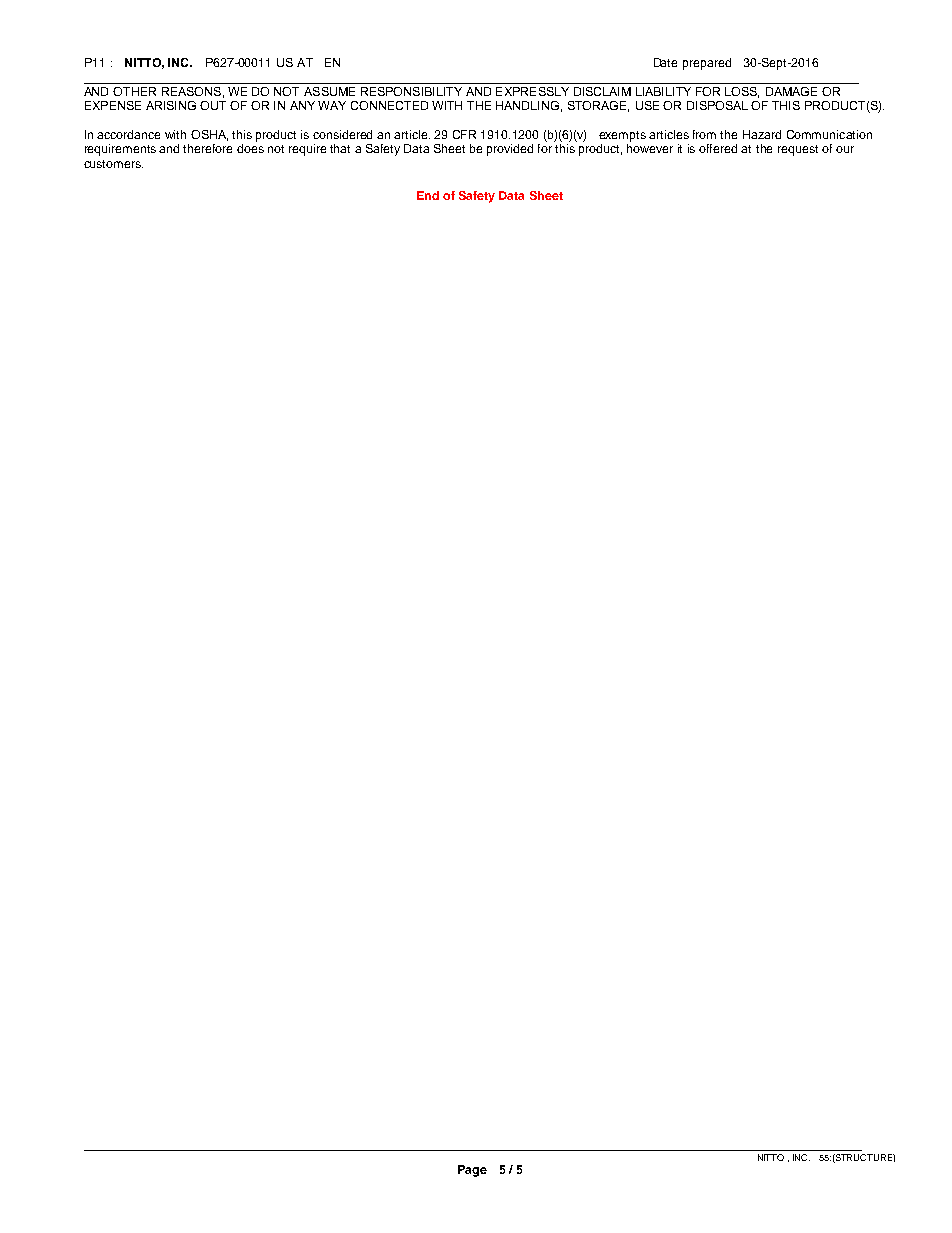 Image resolution: width=952 pixels, height=1233 pixels. Describe the element at coordinates (428, 195) in the screenshot. I see `End` at that location.
